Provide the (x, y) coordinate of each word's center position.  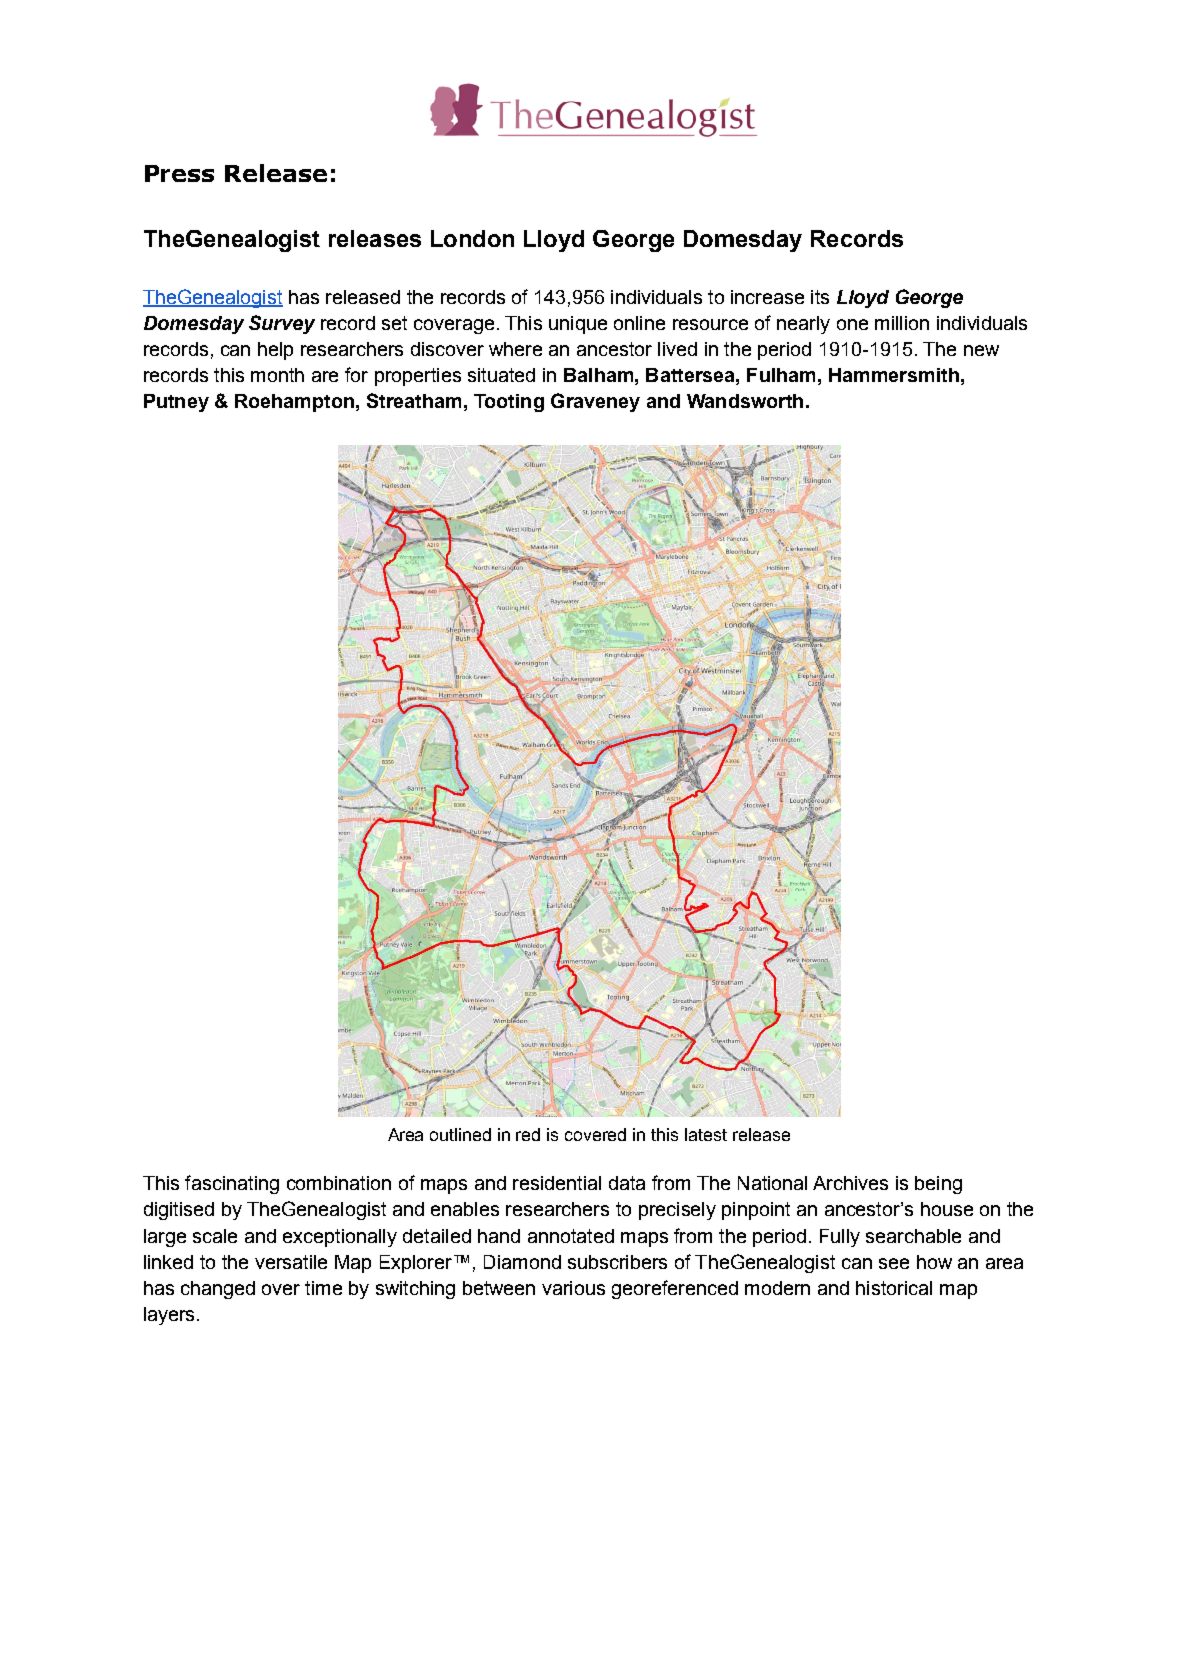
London (472, 238)
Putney (176, 403)
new (981, 350)
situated (501, 375)
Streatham (414, 400)
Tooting (509, 403)
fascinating (232, 1184)
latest (706, 1134)
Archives (850, 1183)
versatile (291, 1262)
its (820, 297)
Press (179, 173)
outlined (460, 1134)
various (573, 1288)
